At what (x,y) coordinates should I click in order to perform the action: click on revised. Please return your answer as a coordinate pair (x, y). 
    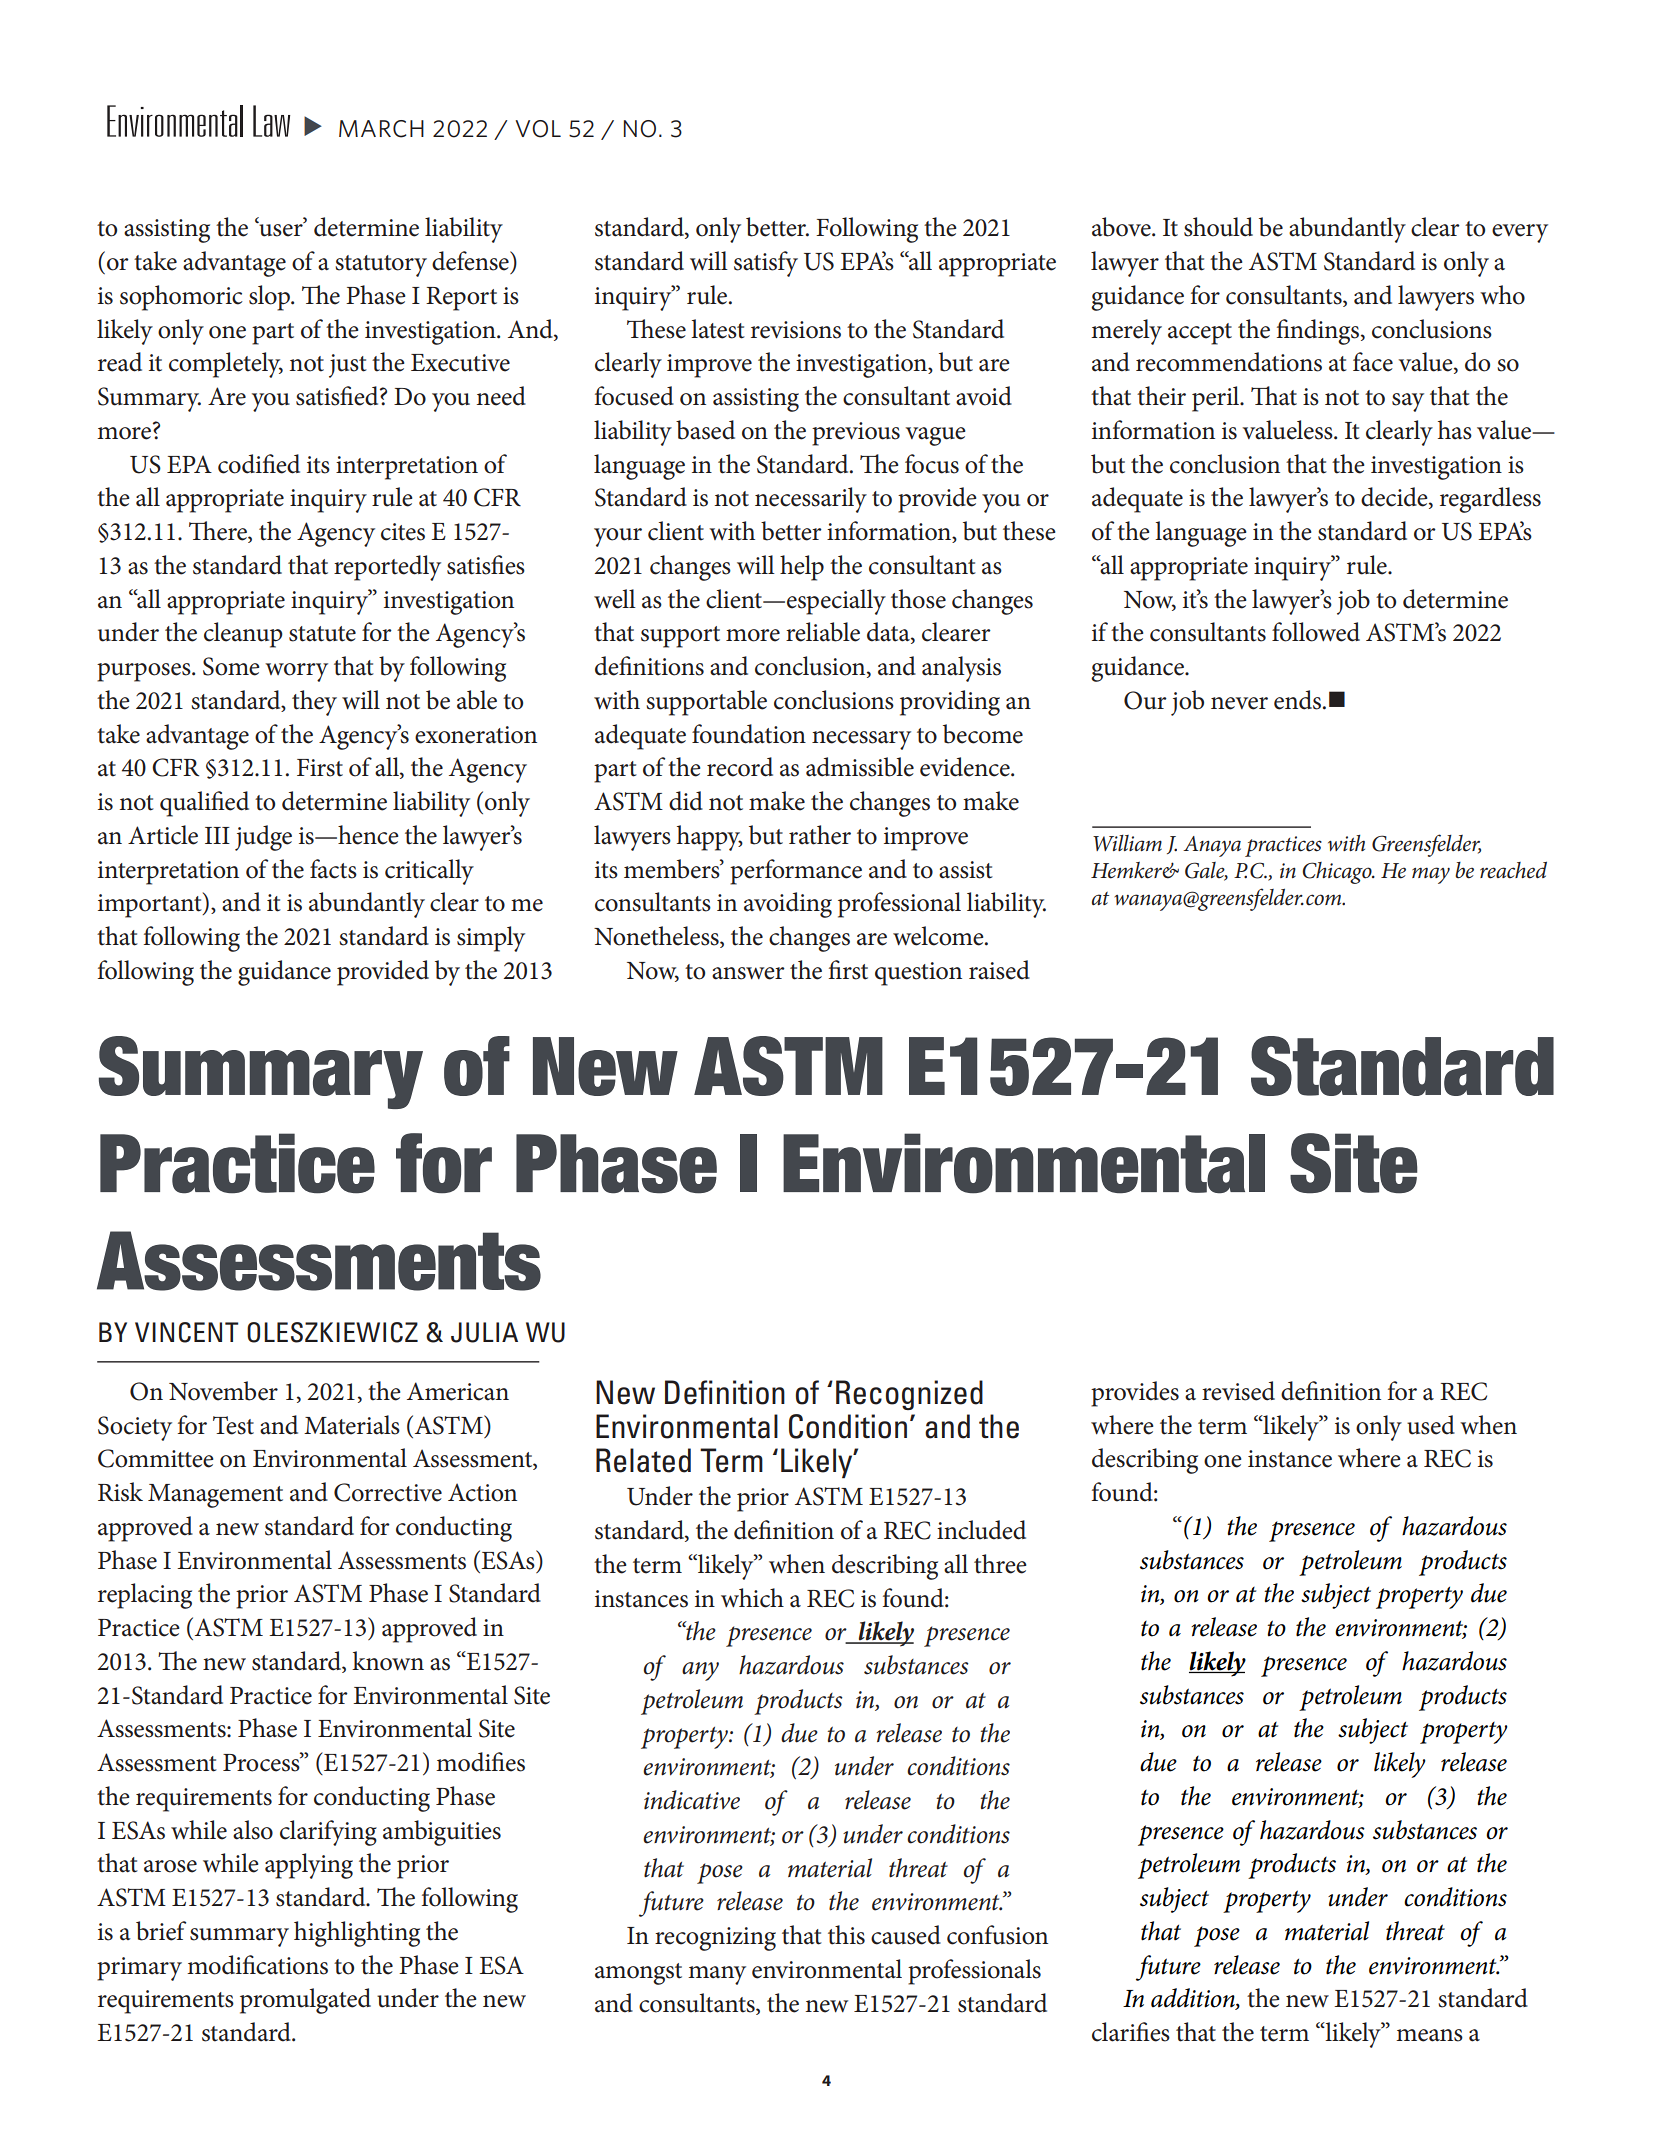
    Looking at the image, I should click on (1238, 1391).
